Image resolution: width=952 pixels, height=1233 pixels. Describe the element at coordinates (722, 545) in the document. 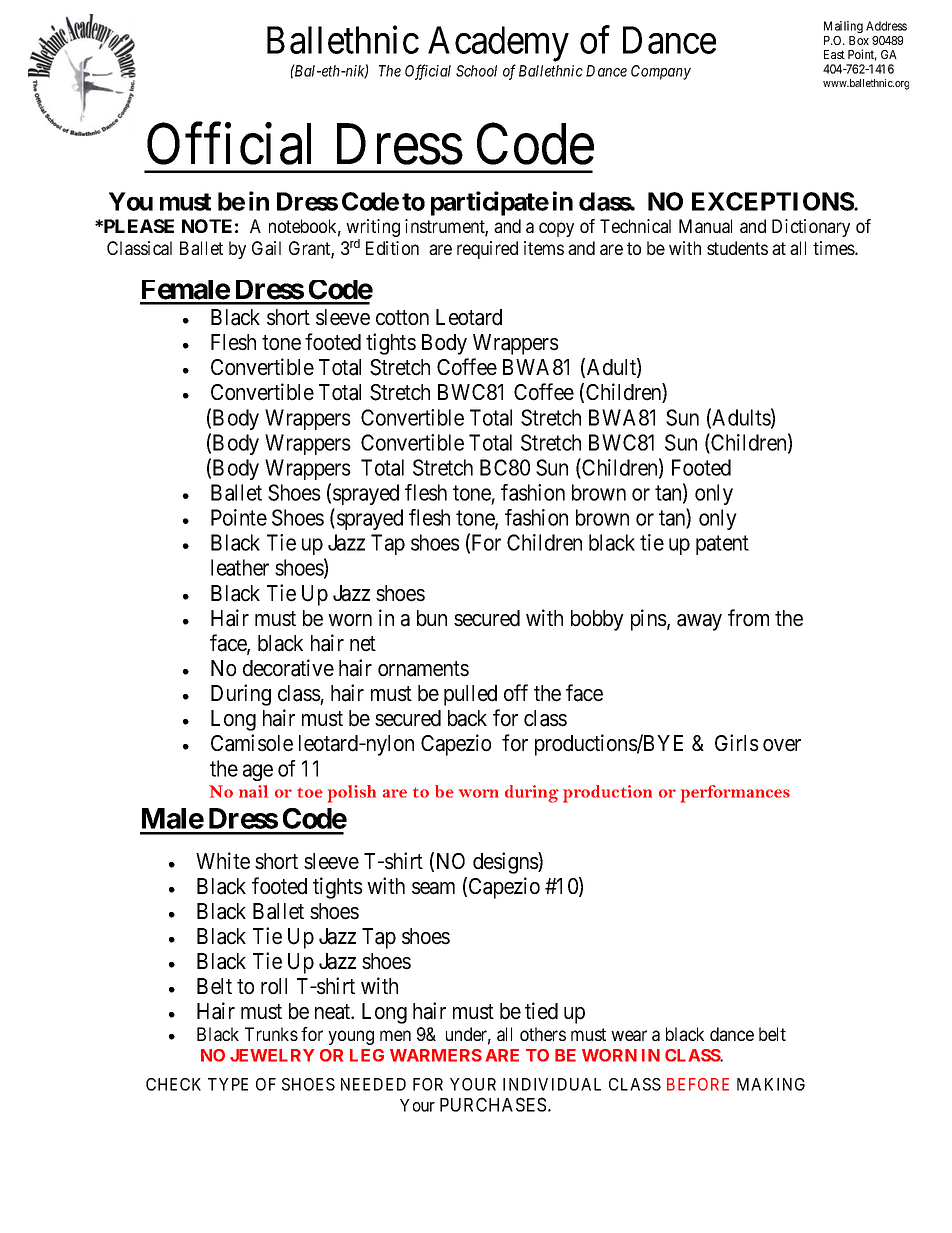

I see `patent` at that location.
